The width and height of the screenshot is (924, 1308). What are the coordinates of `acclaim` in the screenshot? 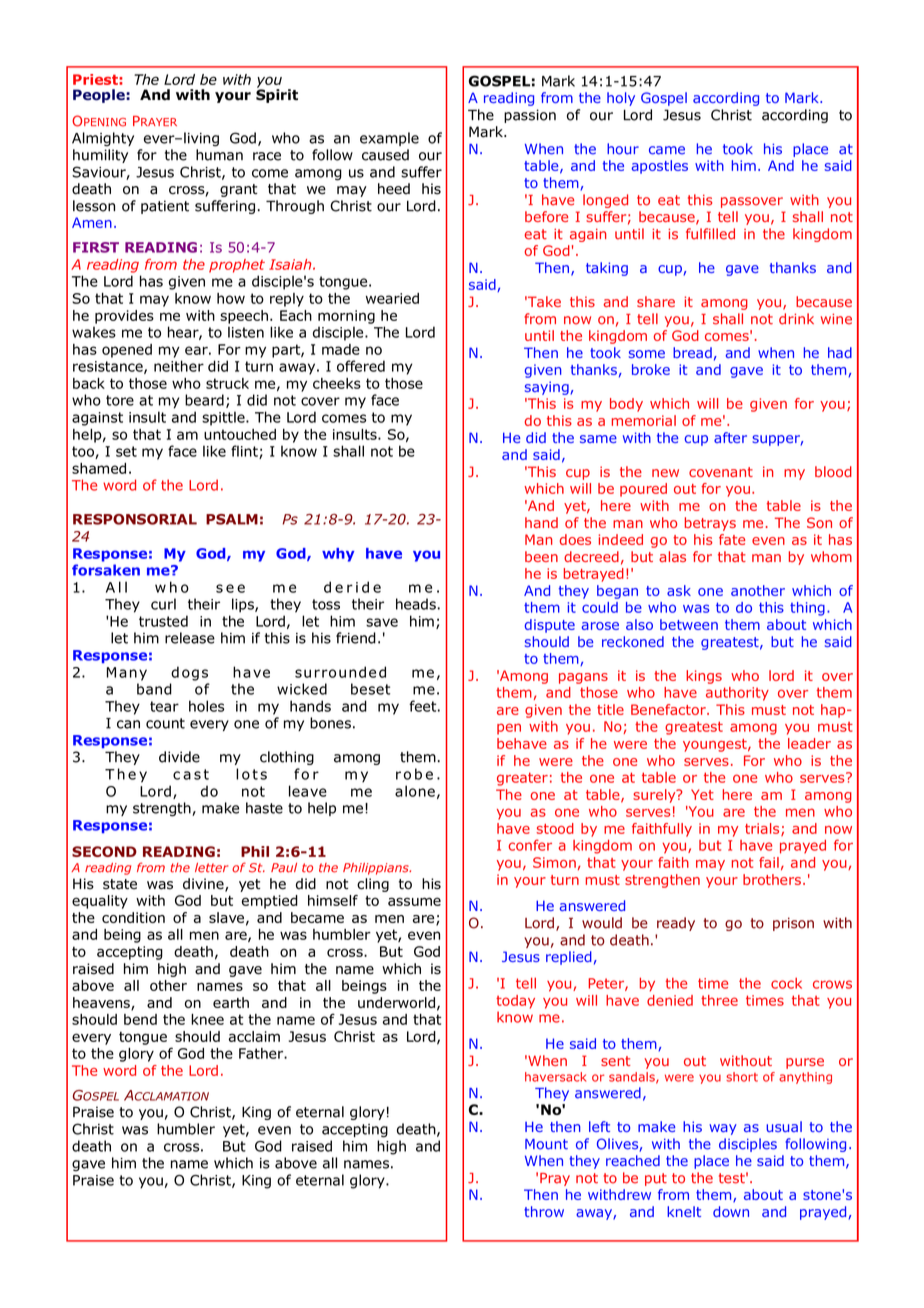 It's located at (254, 1036).
